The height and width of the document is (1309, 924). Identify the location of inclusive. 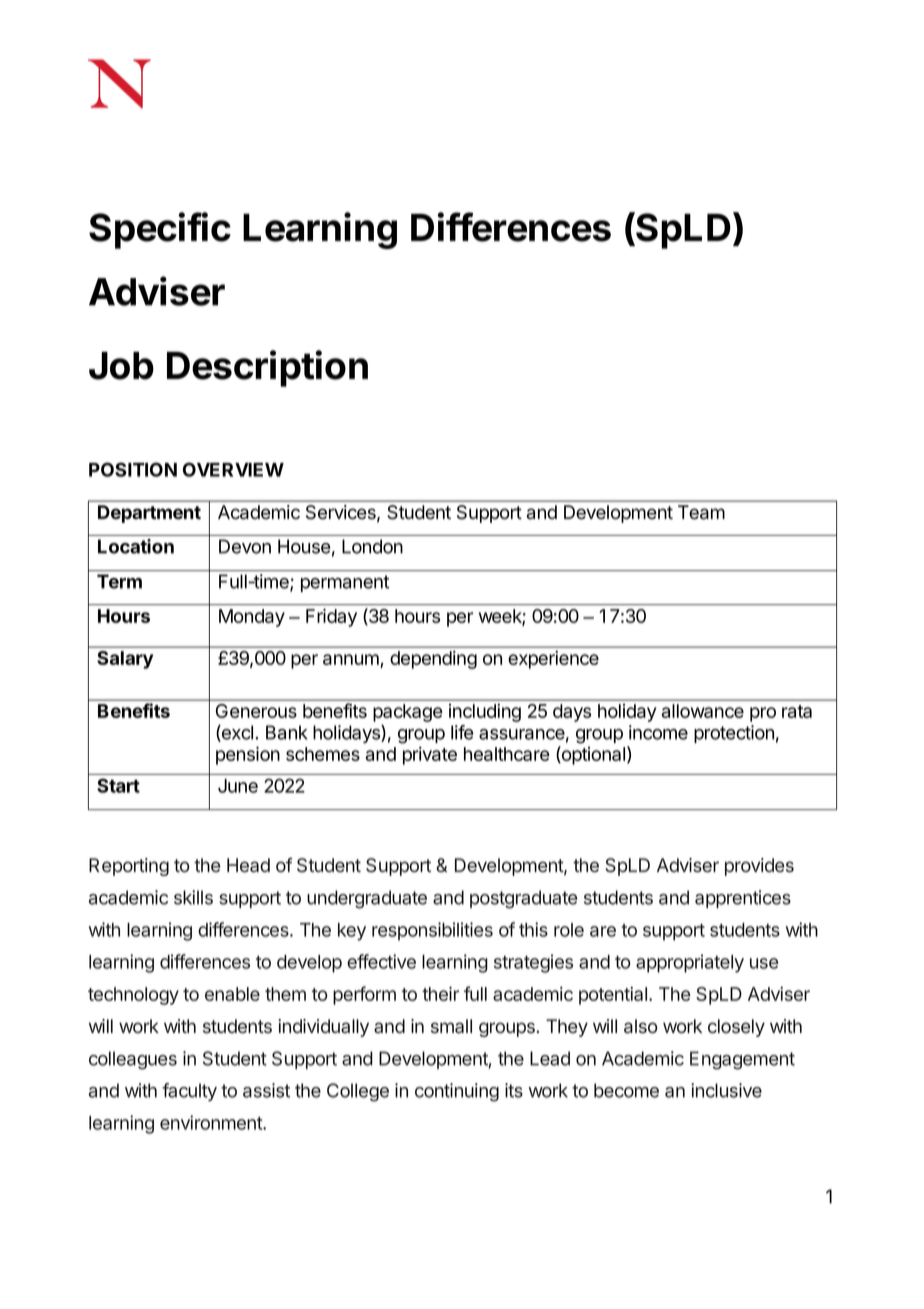
(726, 1090).
